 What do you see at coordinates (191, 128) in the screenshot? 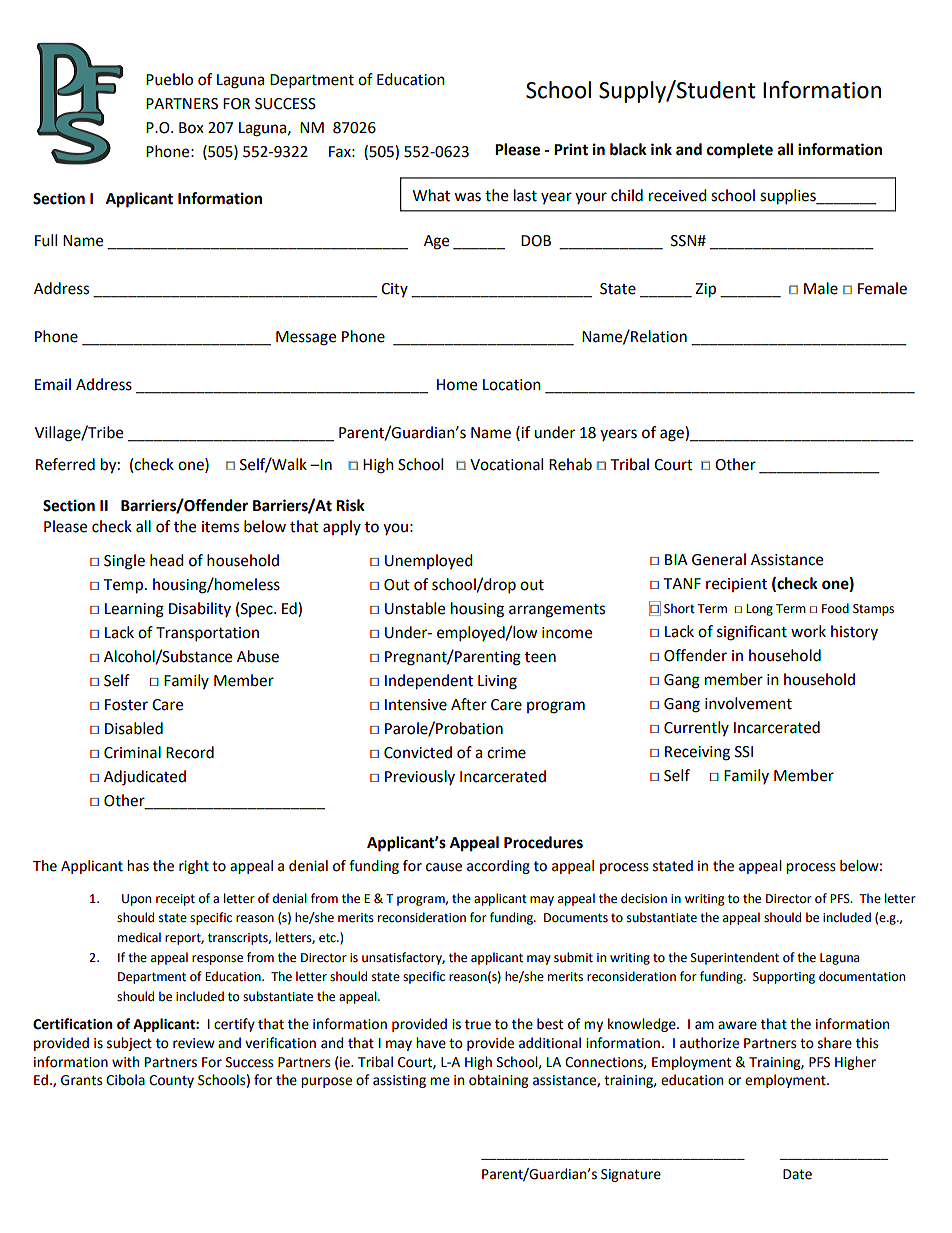
I see `Box` at bounding box center [191, 128].
